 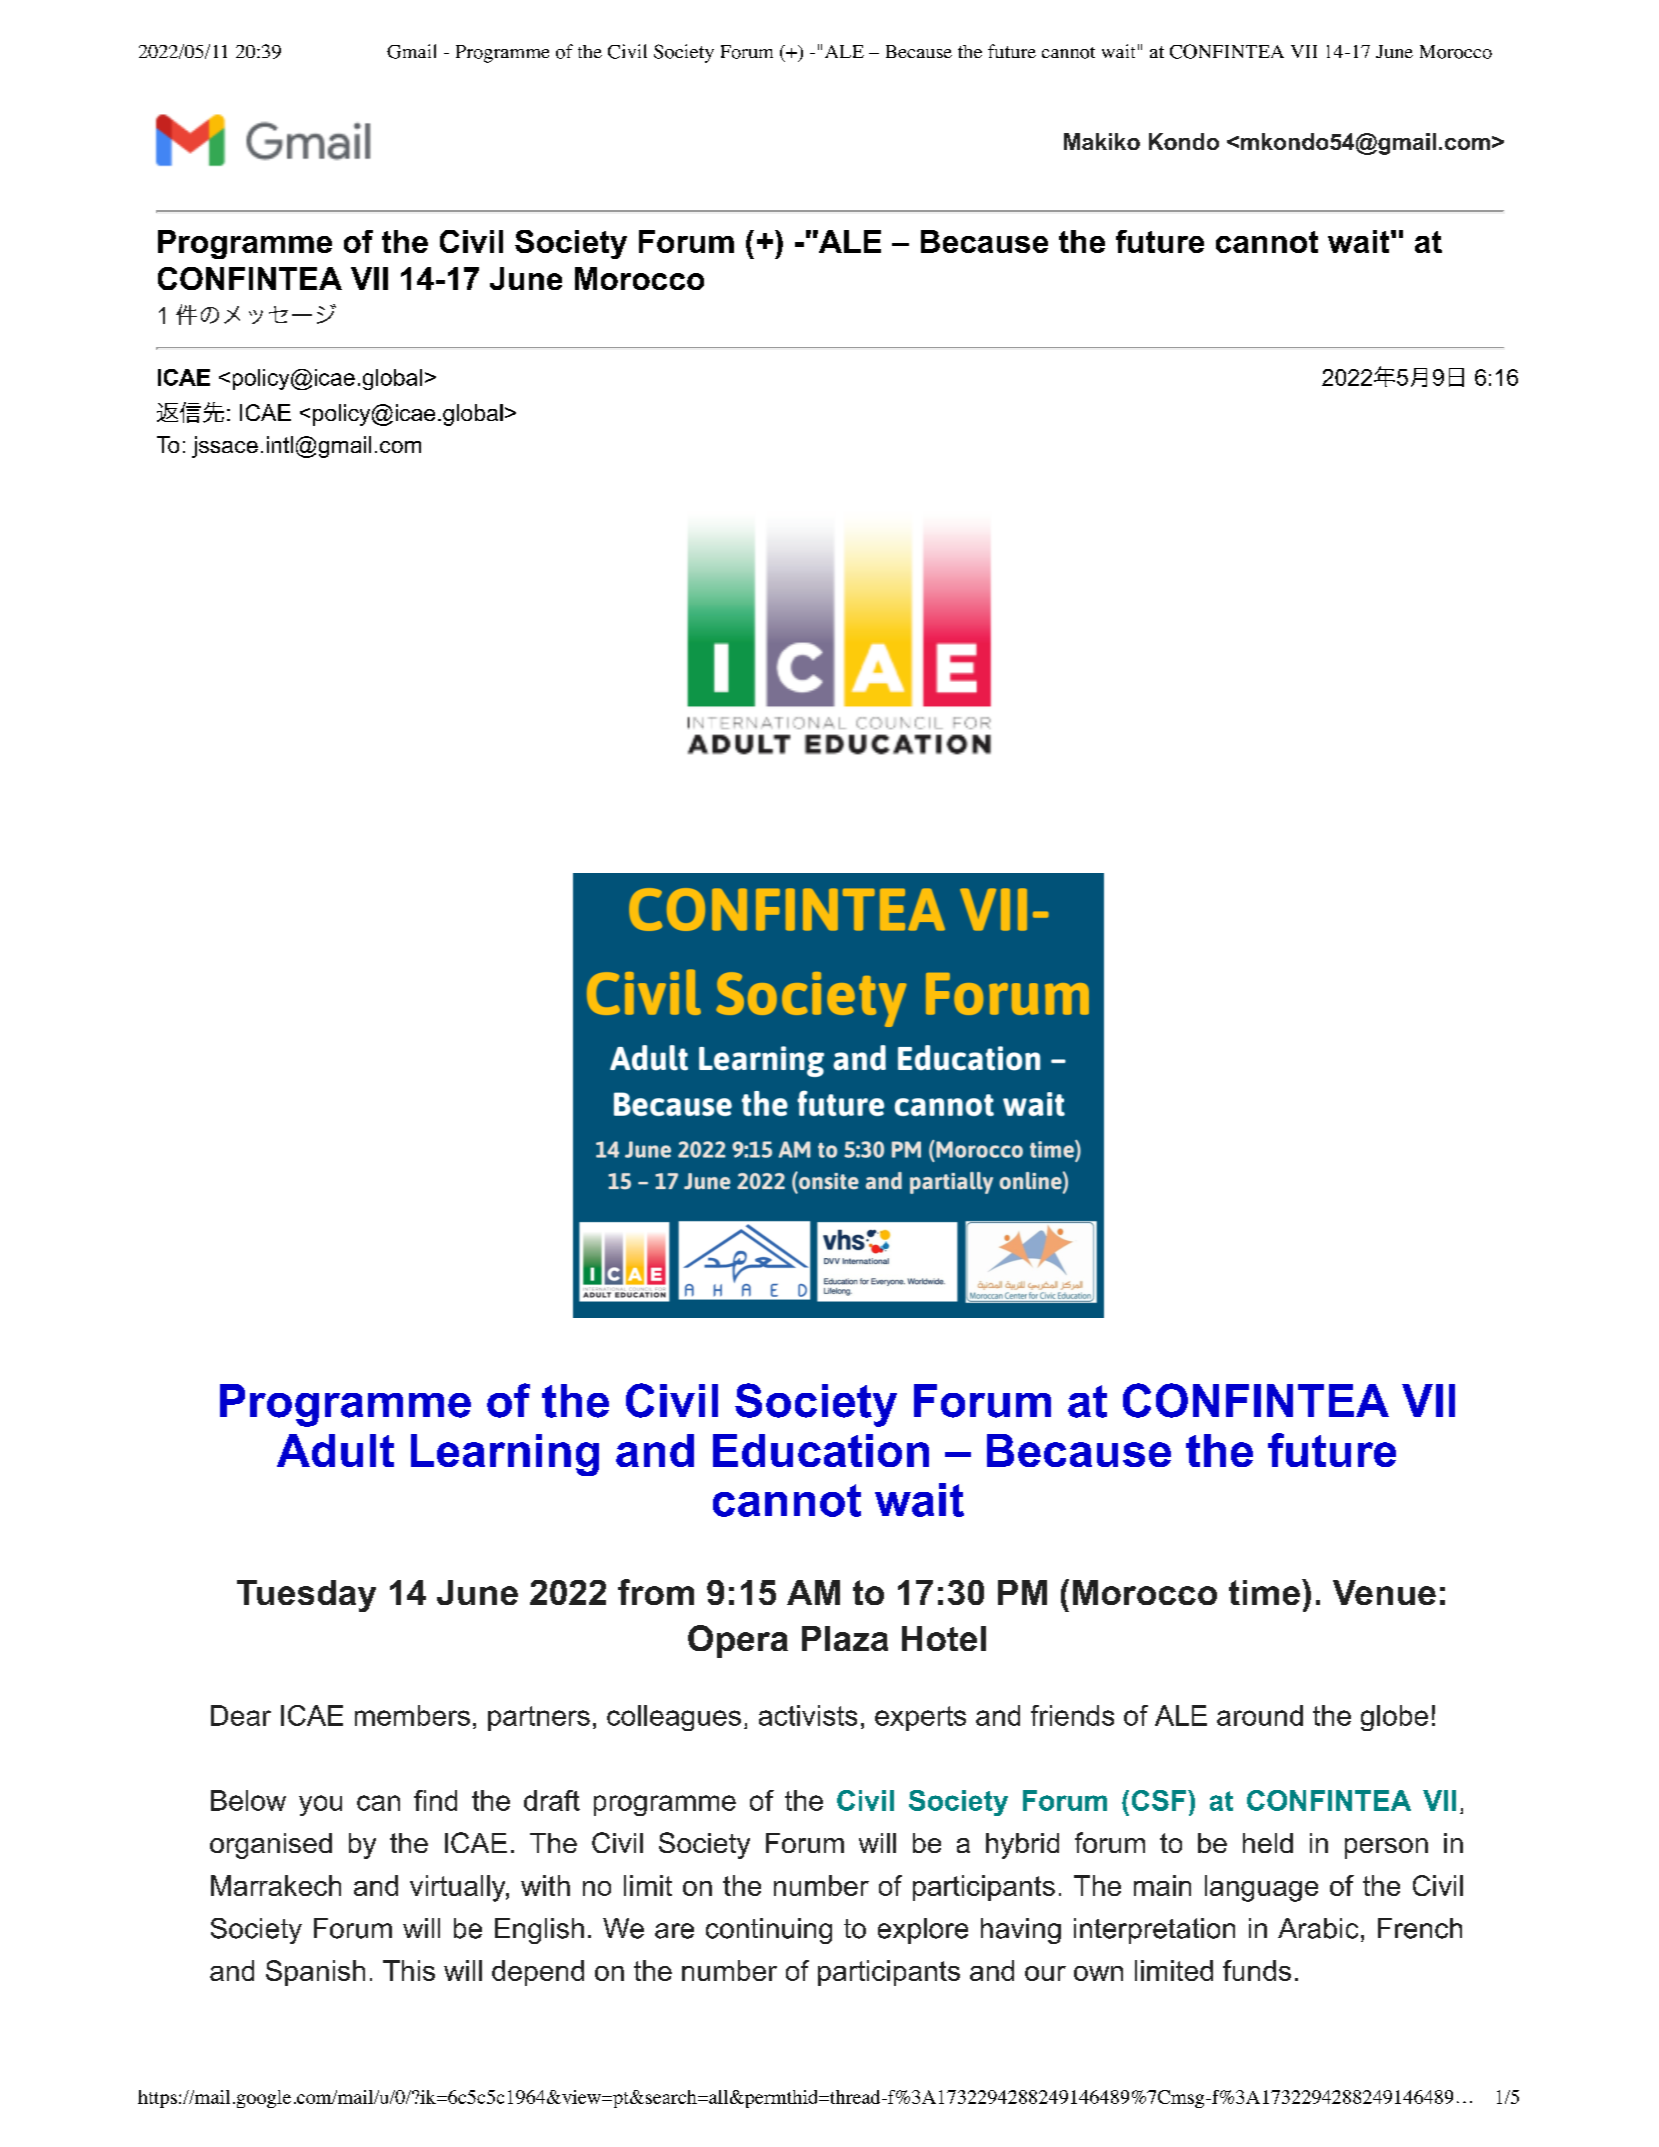 What do you see at coordinates (335, 1450) in the screenshot?
I see `Adult` at bounding box center [335, 1450].
